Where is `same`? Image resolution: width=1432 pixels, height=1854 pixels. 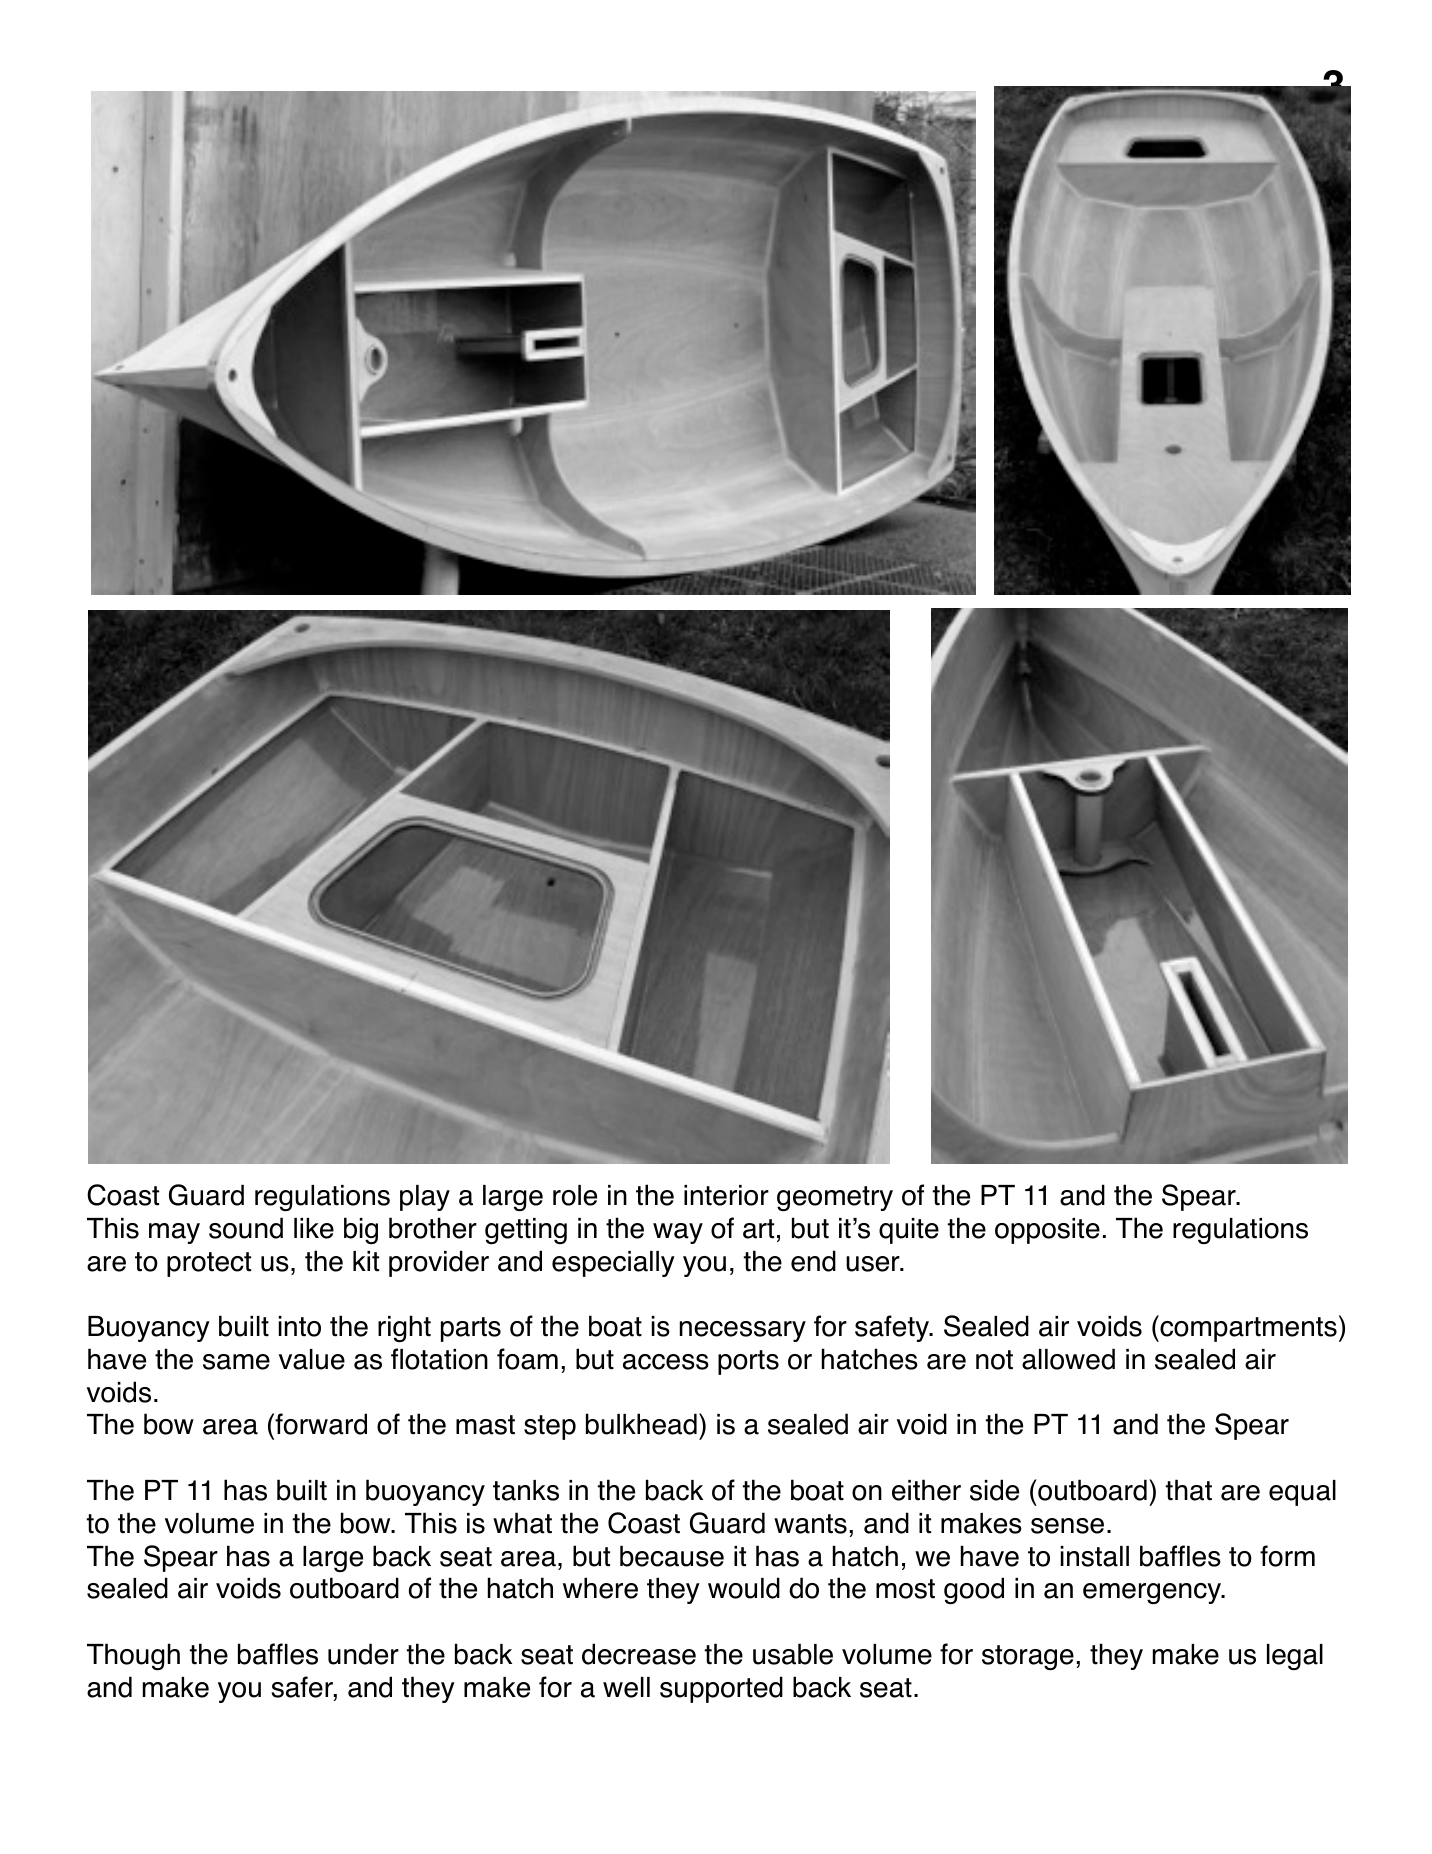 same is located at coordinates (236, 1362).
